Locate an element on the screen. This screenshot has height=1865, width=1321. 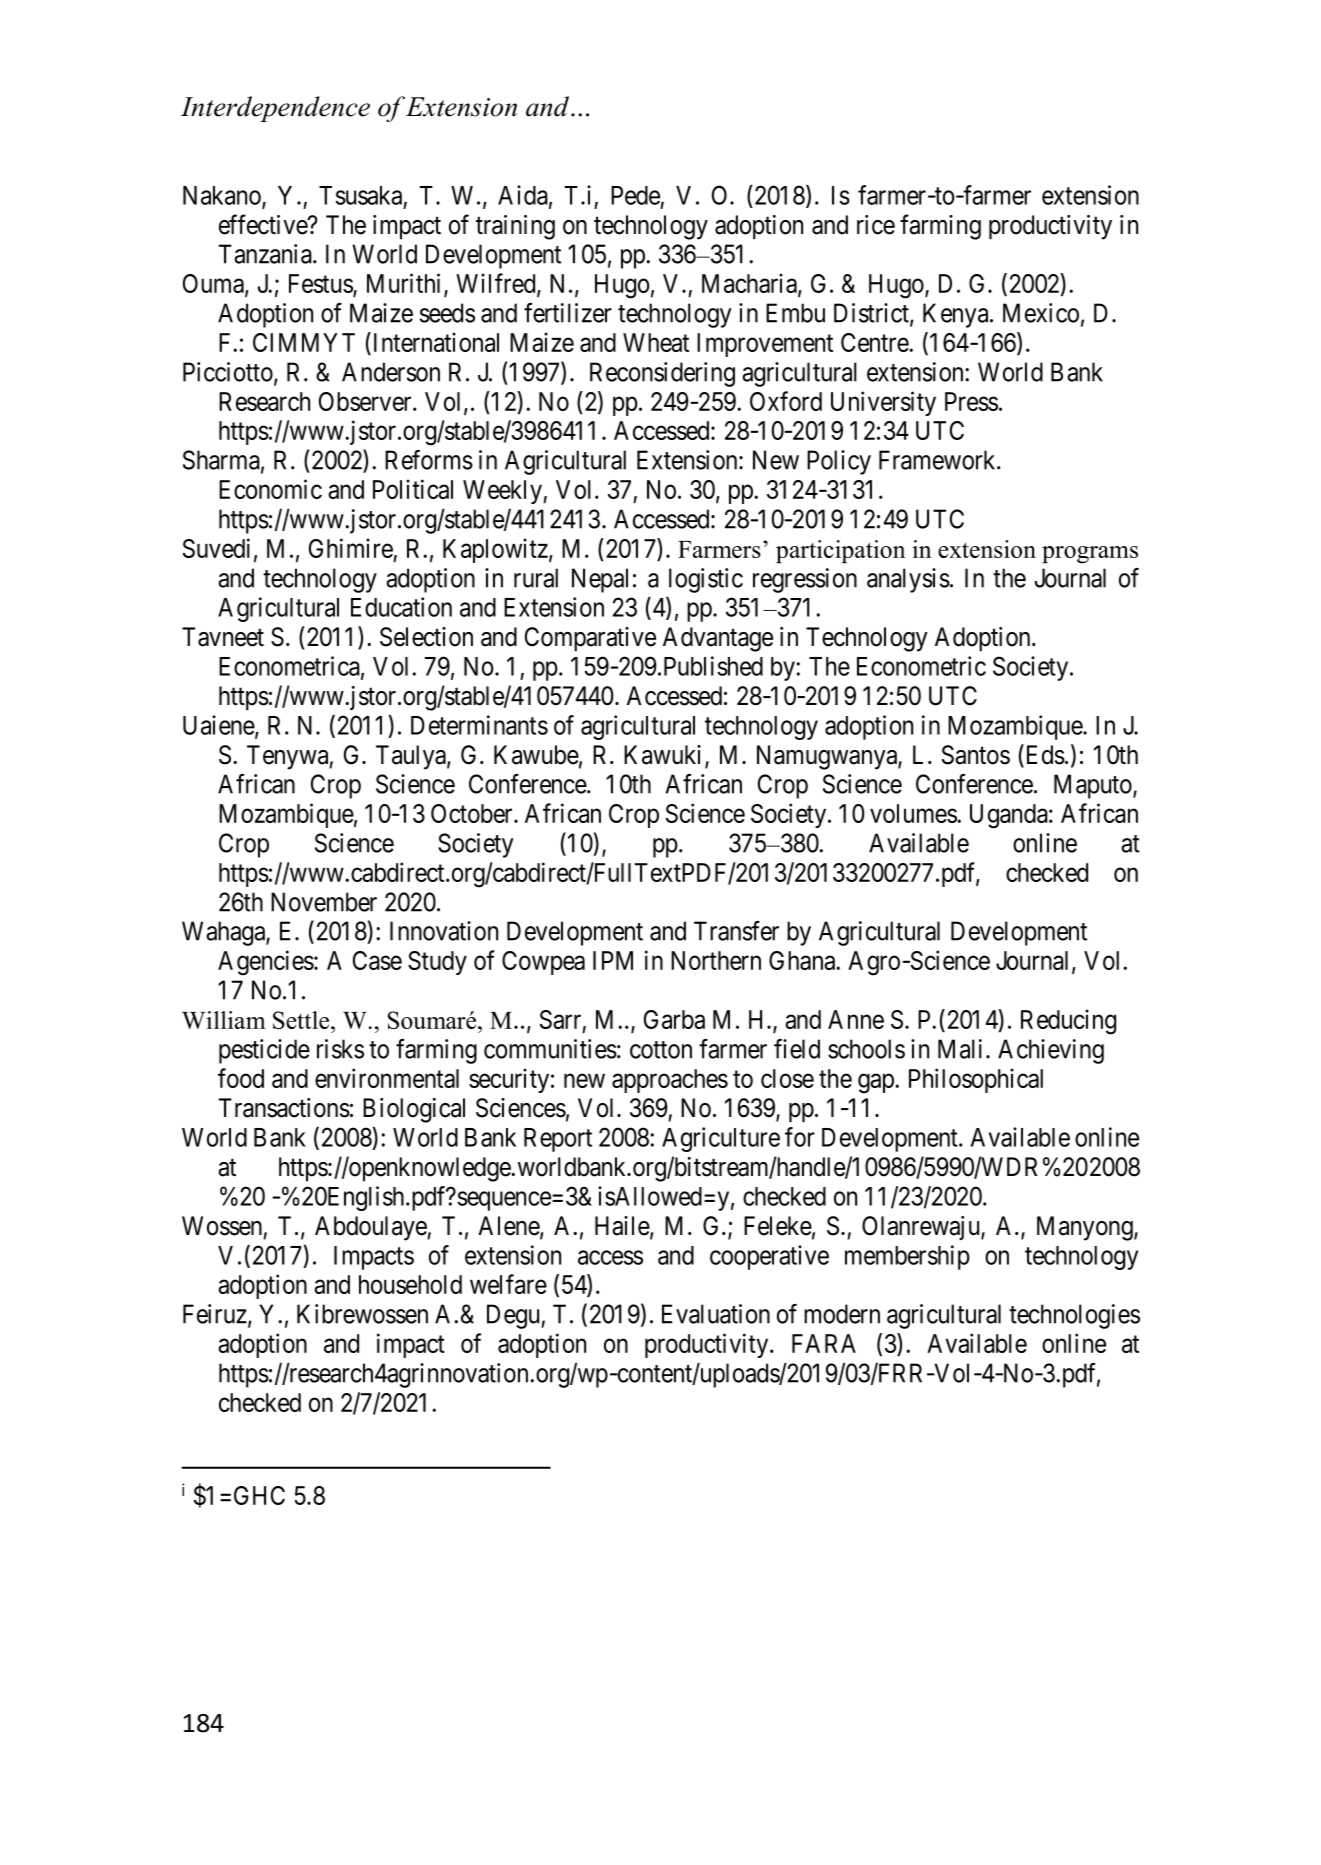
technologies is located at coordinates (1074, 1316).
